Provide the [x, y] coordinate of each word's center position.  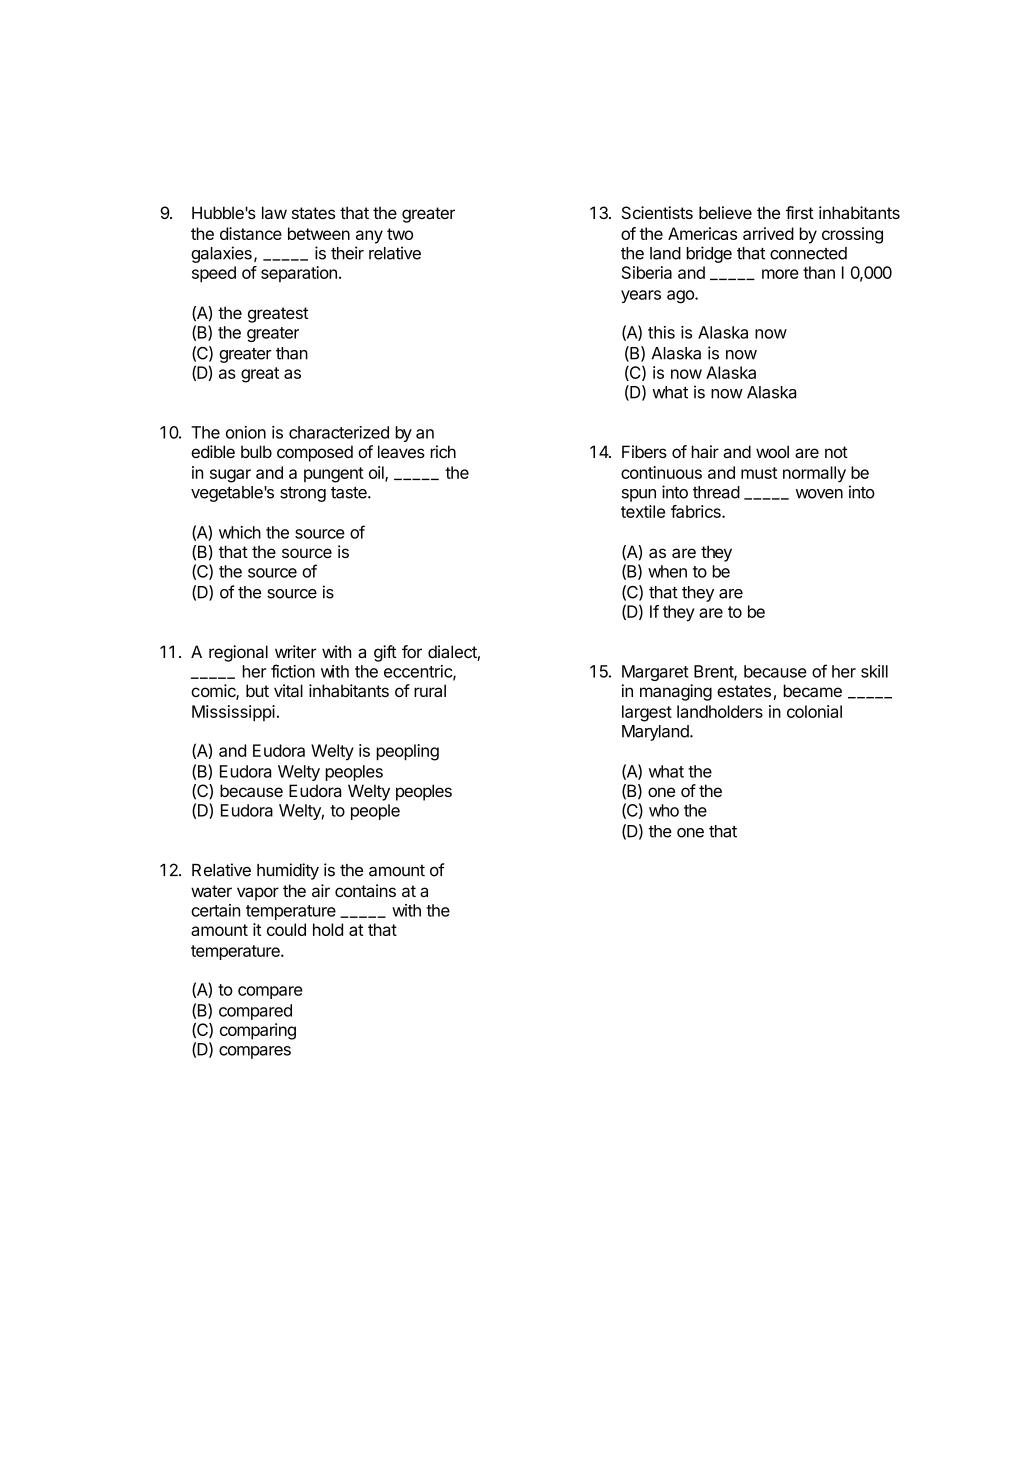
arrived [768, 233]
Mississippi [233, 713]
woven [819, 494]
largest [647, 713]
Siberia [647, 272]
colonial [814, 711]
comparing [258, 1031]
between [319, 233]
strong [303, 494]
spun [639, 495]
